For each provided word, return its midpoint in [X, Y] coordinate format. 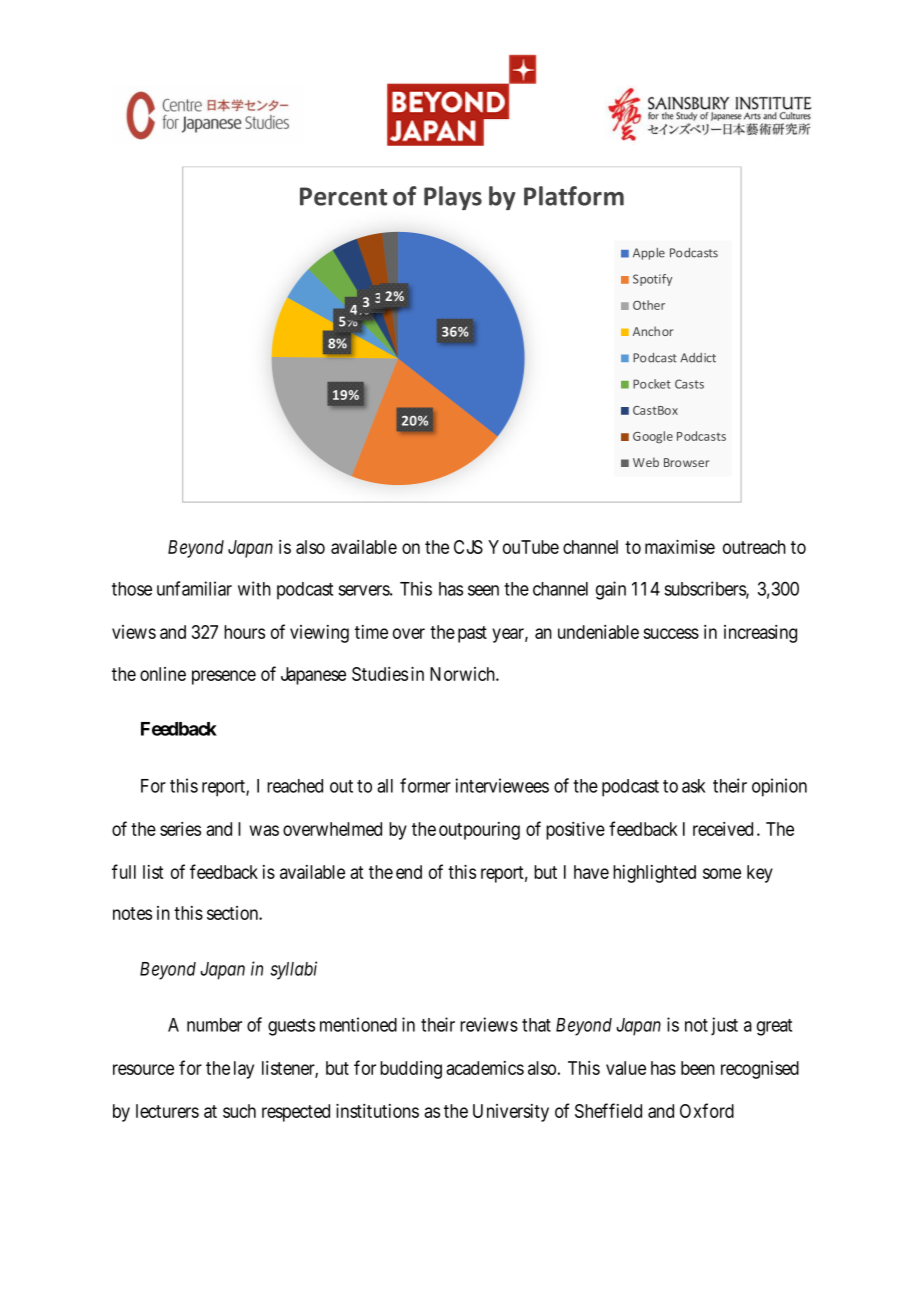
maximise [680, 546]
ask [694, 786]
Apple [649, 254]
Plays [453, 198]
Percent [343, 196]
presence [224, 677]
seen [483, 590]
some [722, 873]
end [409, 872]
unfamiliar [194, 588]
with [254, 588]
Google [653, 437]
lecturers [167, 1111]
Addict [698, 358]
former [425, 785]
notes [132, 913]
